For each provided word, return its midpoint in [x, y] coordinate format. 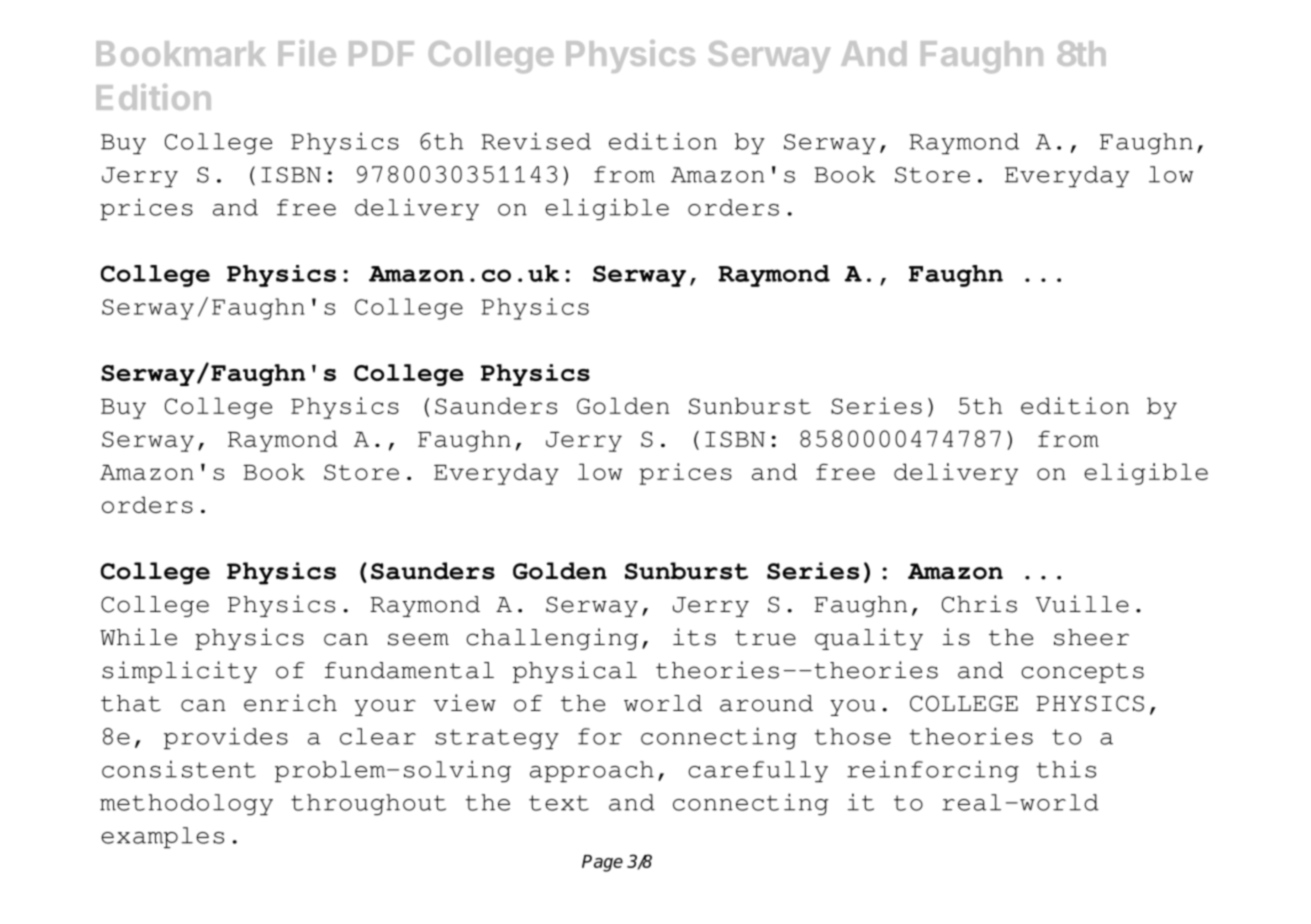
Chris [979, 604]
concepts [1082, 673]
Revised [536, 141]
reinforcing [933, 771]
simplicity [179, 672]
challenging [552, 639]
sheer [1091, 637]
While [138, 637]
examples [162, 837]
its [694, 637]
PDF [381, 53]
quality [869, 639]
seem [418, 639]
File [307, 53]
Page [602, 863]
